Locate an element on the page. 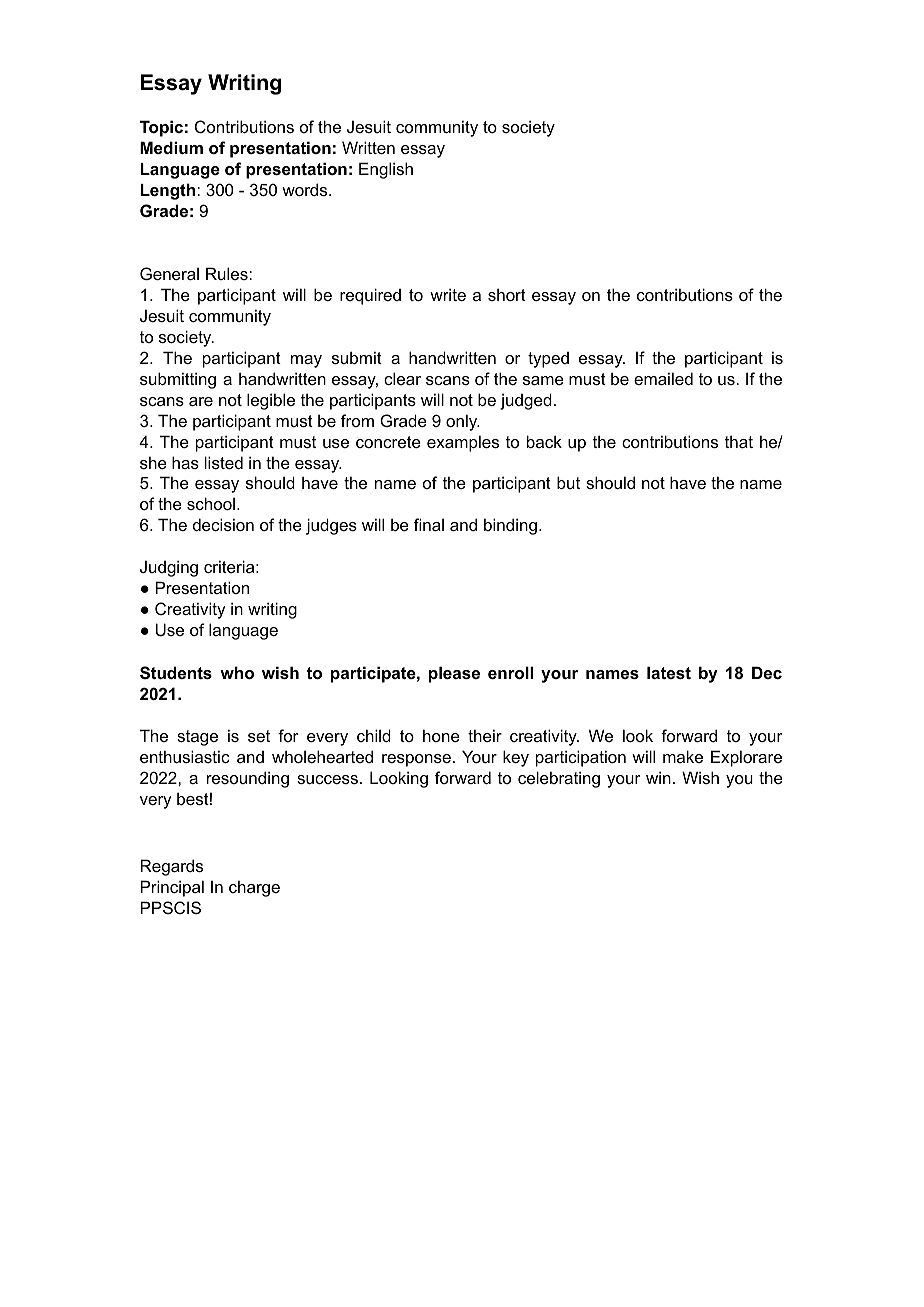 The height and width of the image is (1307, 924). please is located at coordinates (454, 674).
